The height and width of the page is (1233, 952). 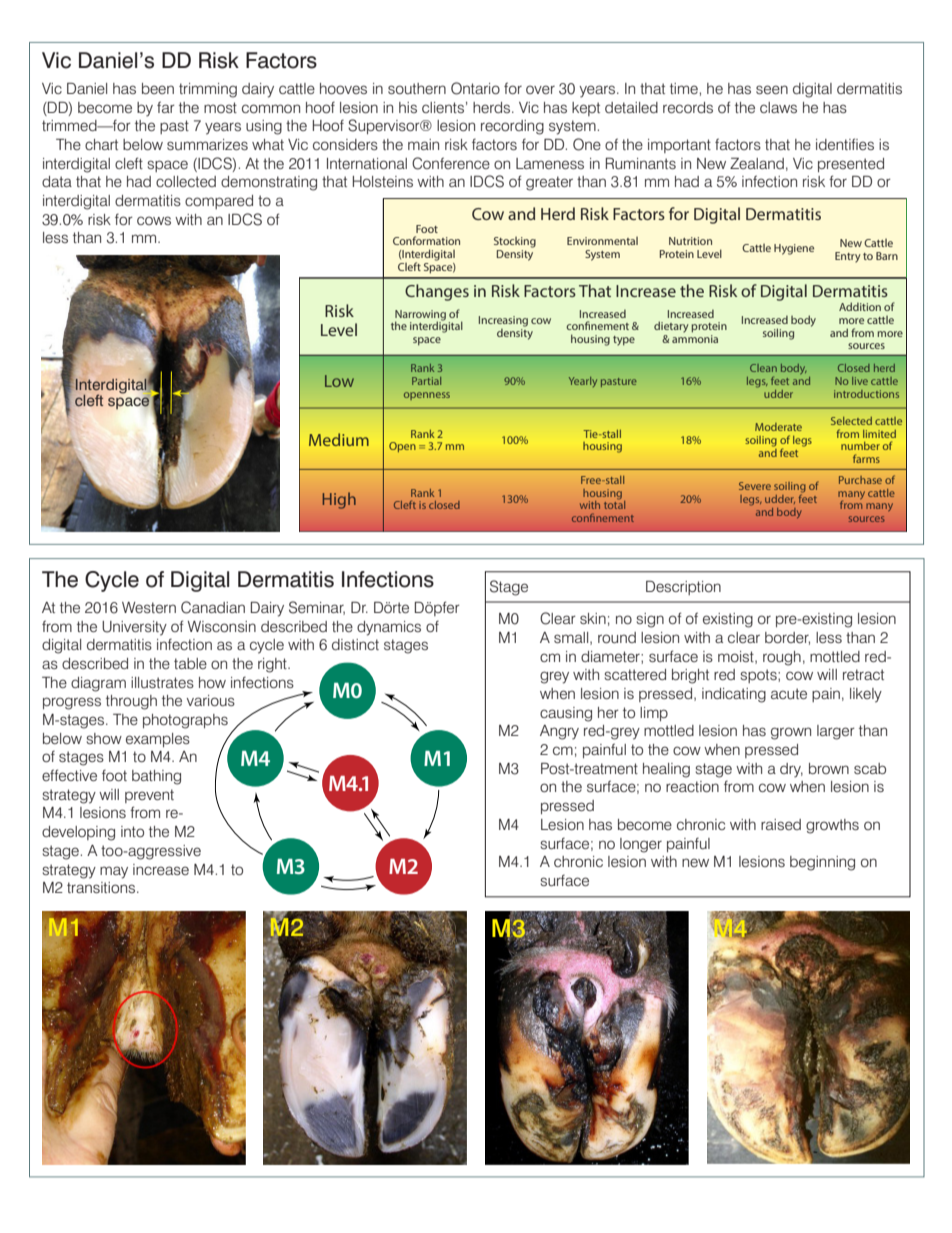 What do you see at coordinates (778, 107) in the page?
I see `claws` at bounding box center [778, 107].
